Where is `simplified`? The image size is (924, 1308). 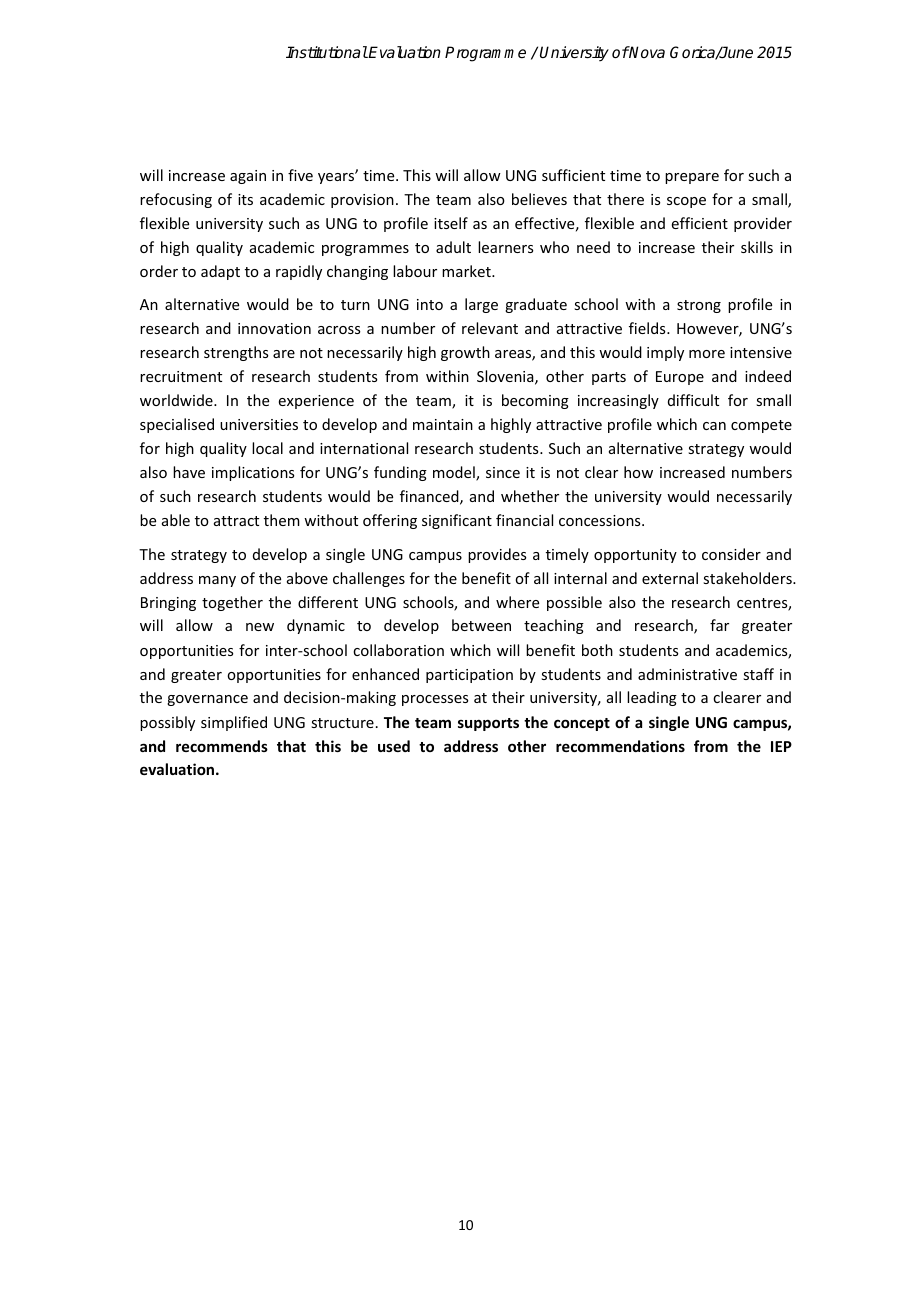 simplified is located at coordinates (234, 723).
